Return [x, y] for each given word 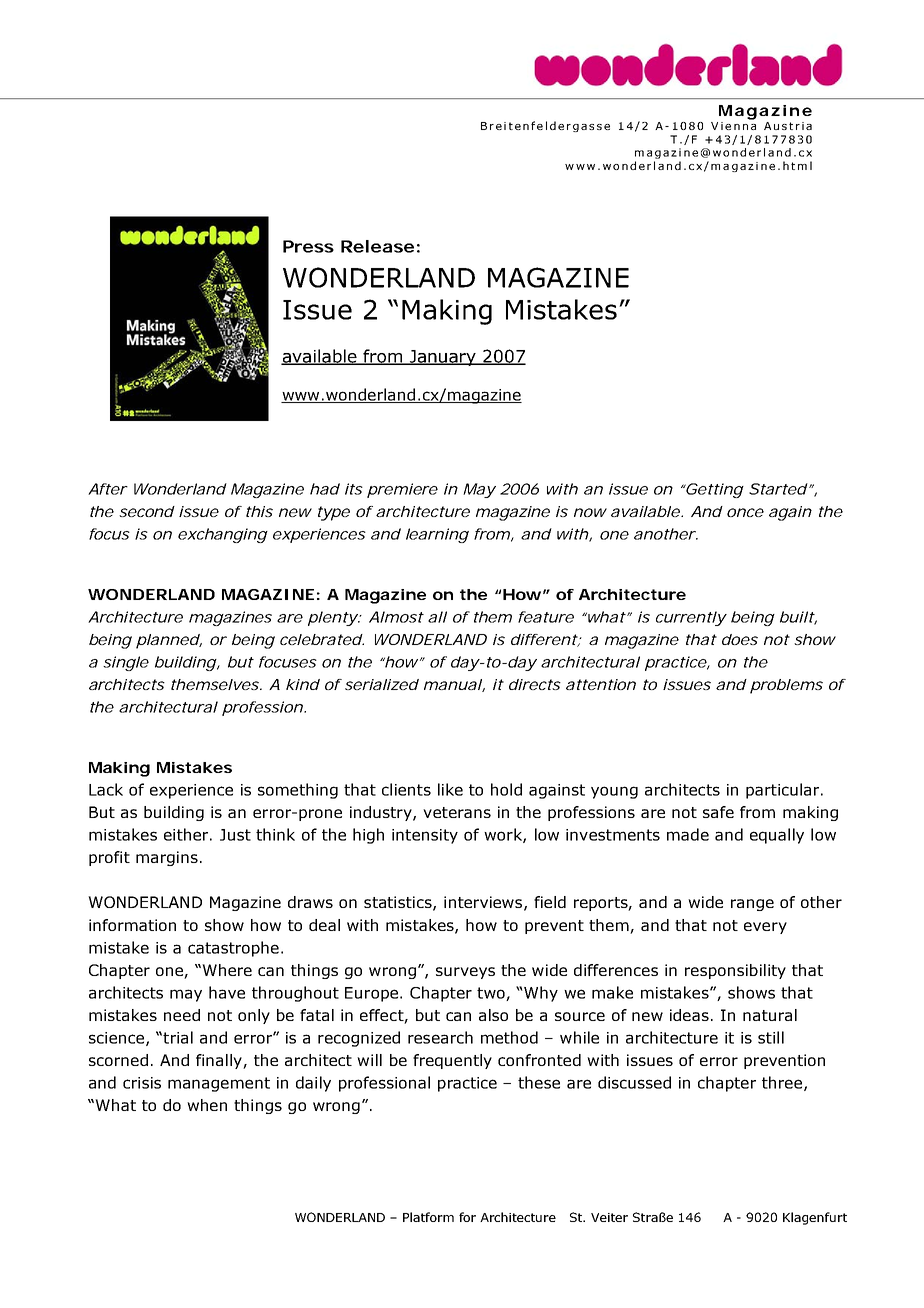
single [126, 663]
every [765, 928]
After [108, 489]
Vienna [733, 126]
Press [308, 246]
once [745, 512]
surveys [465, 973]
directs [535, 684]
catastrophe [233, 949]
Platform [428, 1217]
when [207, 1105]
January [442, 358]
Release [377, 246]
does [740, 639]
